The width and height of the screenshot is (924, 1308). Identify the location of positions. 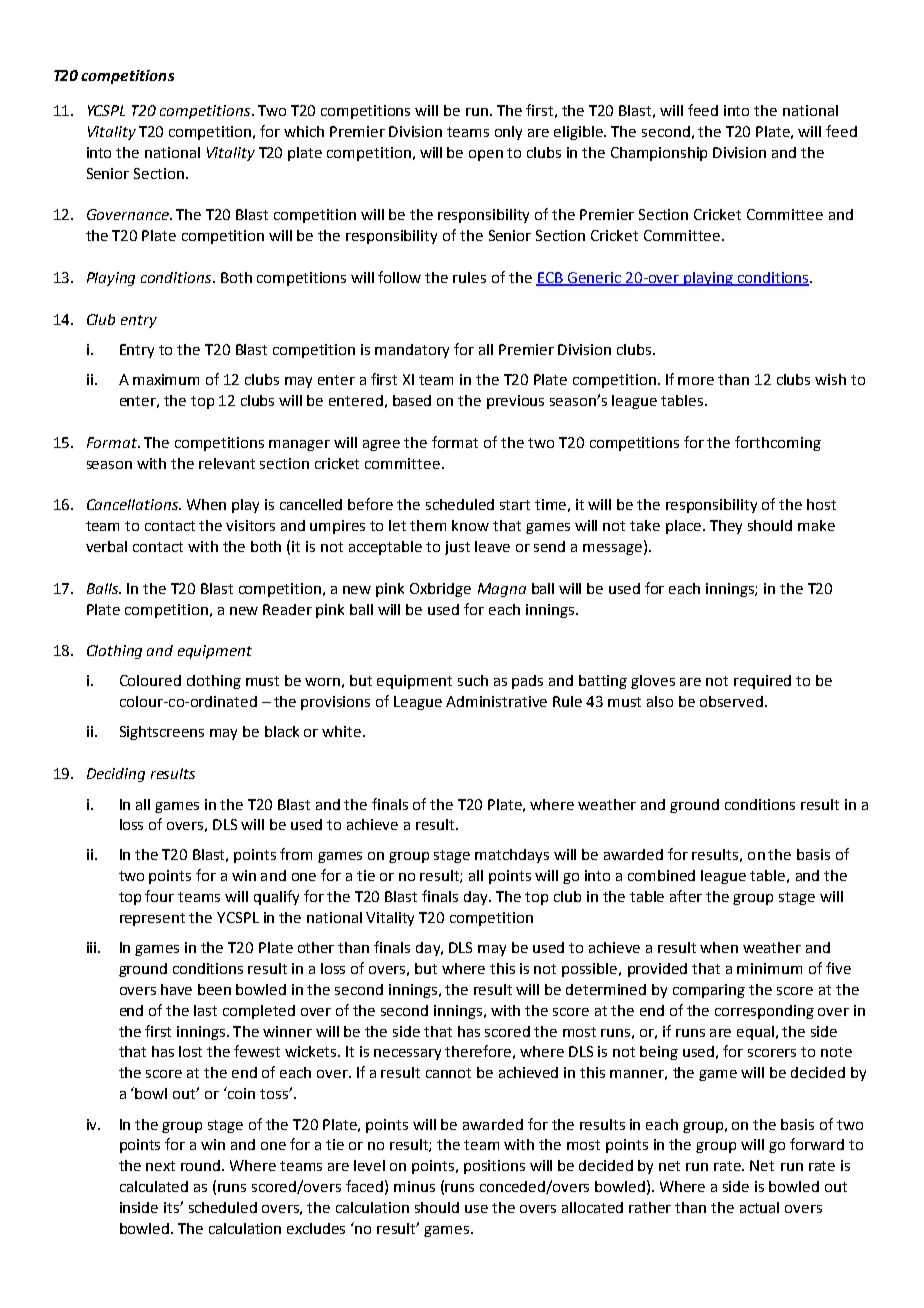
(494, 1167).
